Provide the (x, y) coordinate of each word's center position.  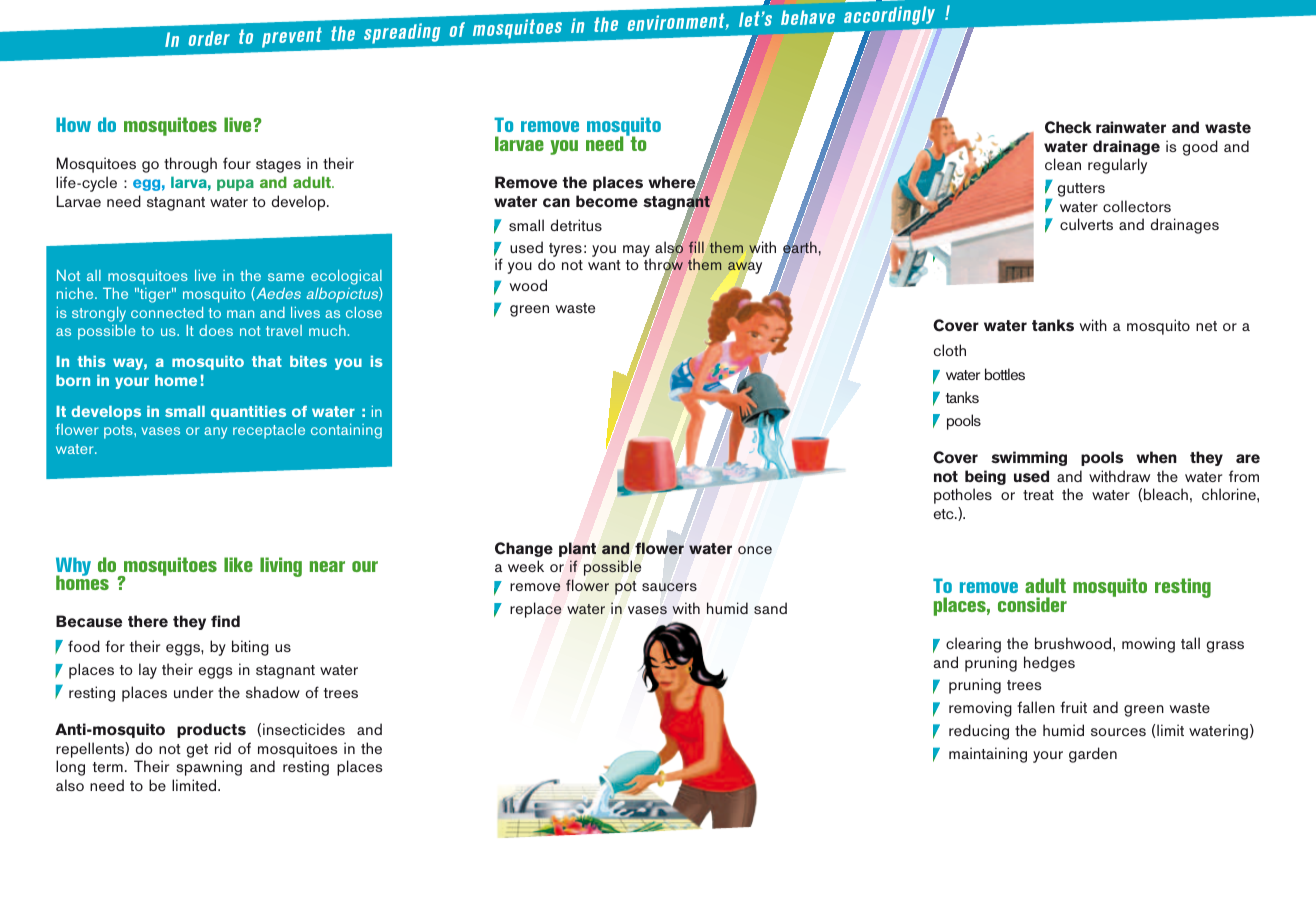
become (607, 201)
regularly (1117, 166)
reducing (979, 732)
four (237, 163)
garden (1093, 755)
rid (223, 748)
